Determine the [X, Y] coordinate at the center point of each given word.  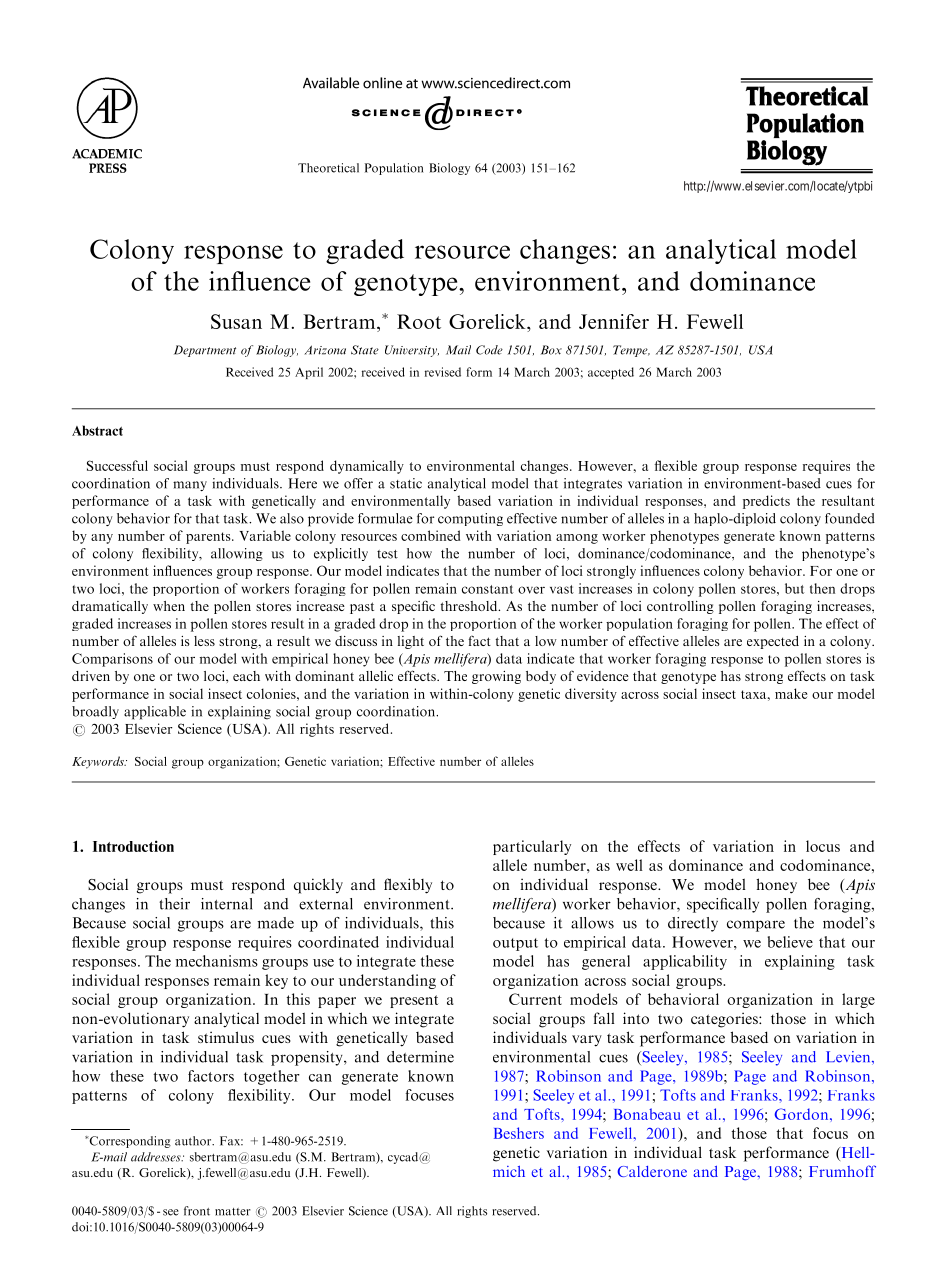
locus [823, 846]
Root [419, 321]
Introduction [133, 846]
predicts [766, 502]
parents [209, 538]
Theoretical [328, 168]
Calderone [652, 1171]
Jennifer [614, 321]
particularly [532, 847]
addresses [157, 1157]
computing [470, 519]
